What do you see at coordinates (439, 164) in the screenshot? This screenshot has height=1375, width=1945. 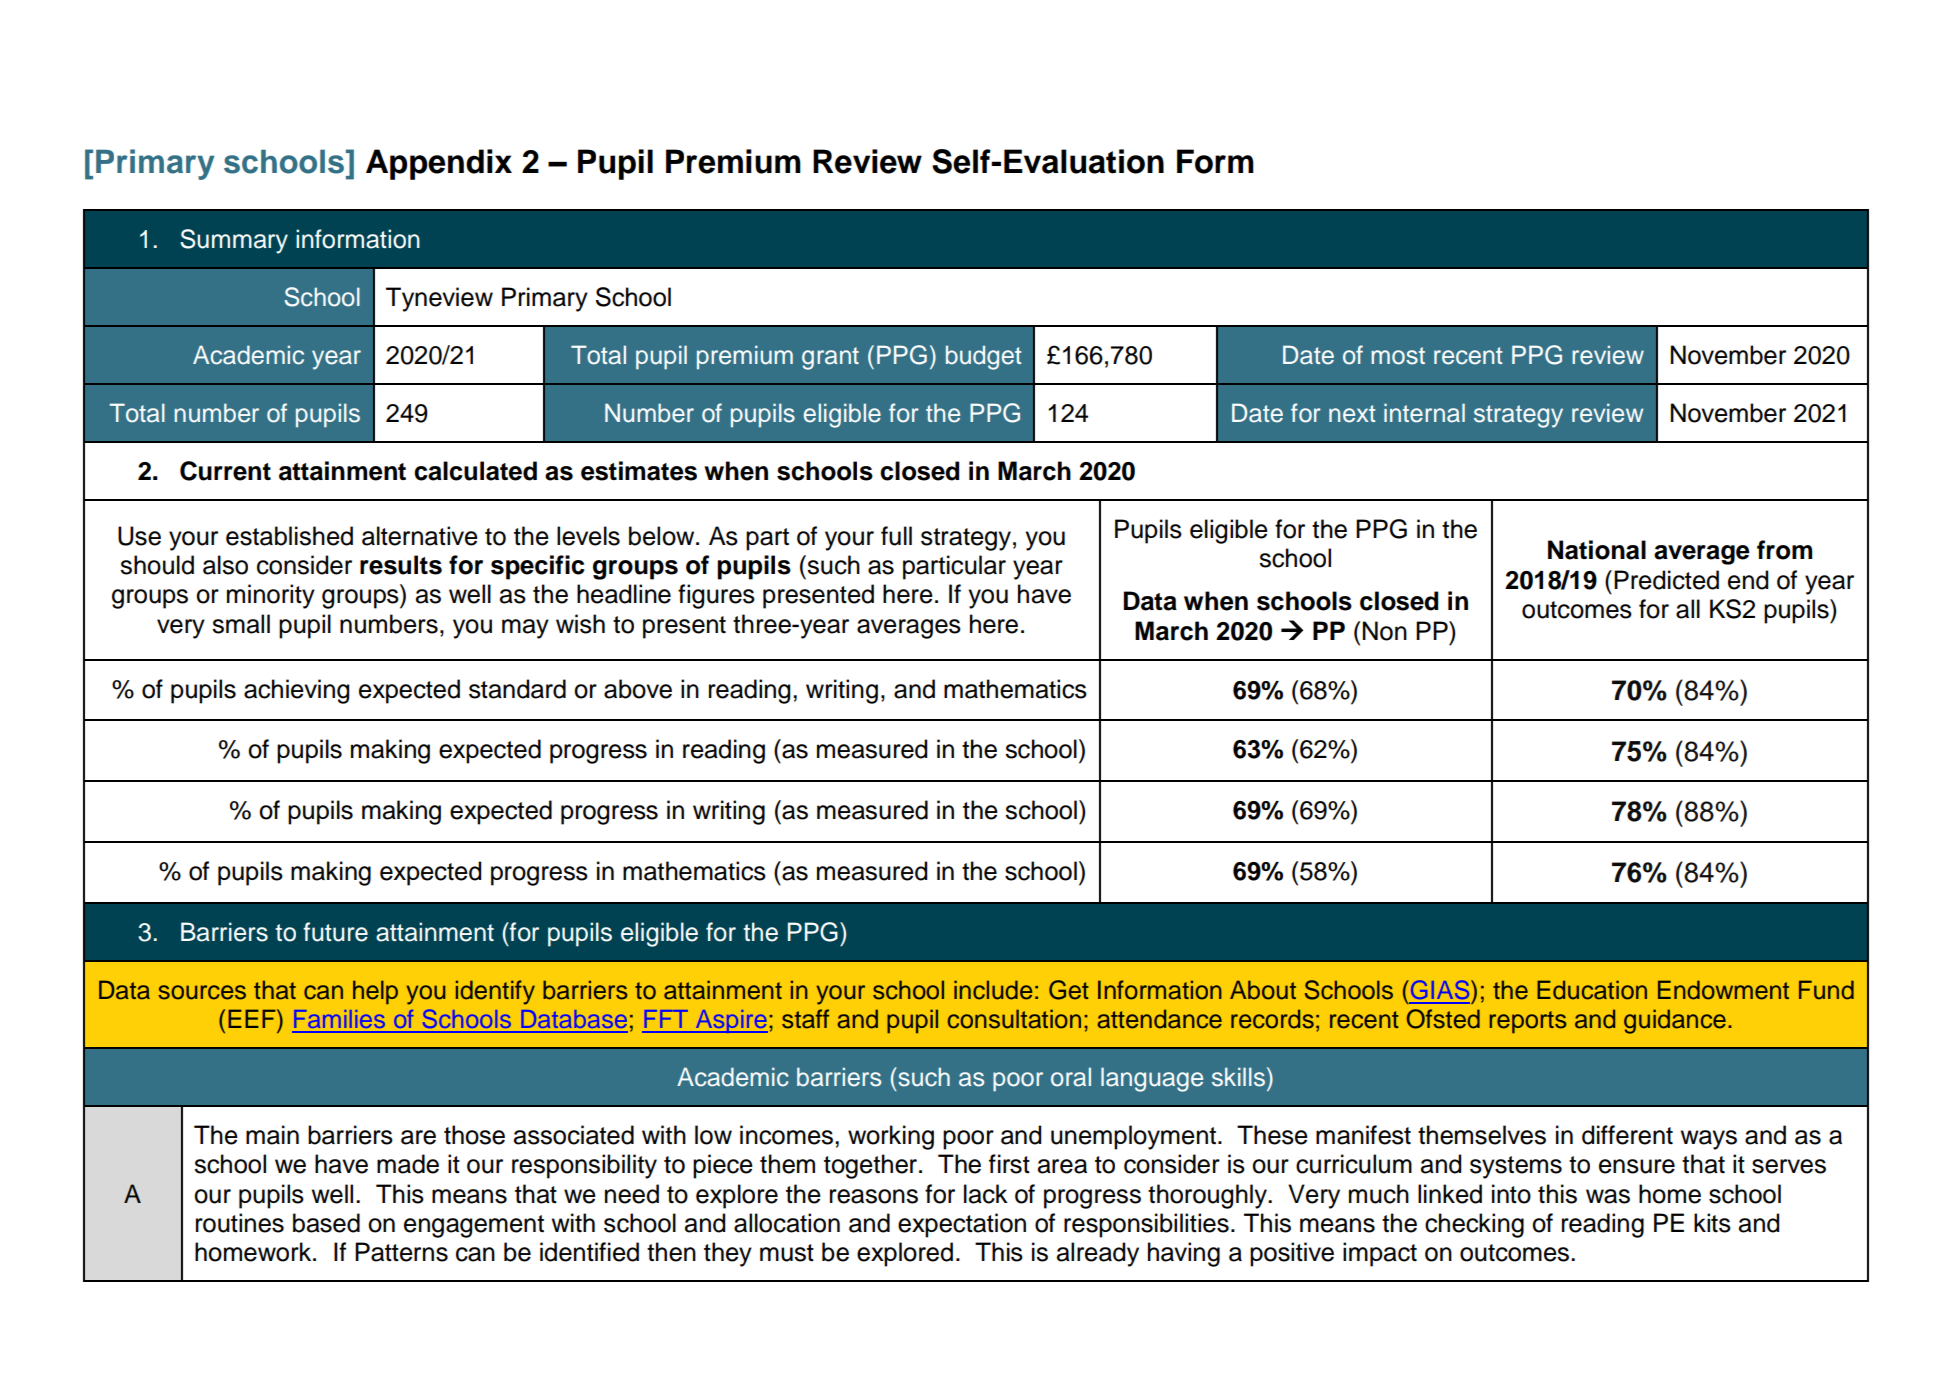 I see `Appendix` at bounding box center [439, 164].
